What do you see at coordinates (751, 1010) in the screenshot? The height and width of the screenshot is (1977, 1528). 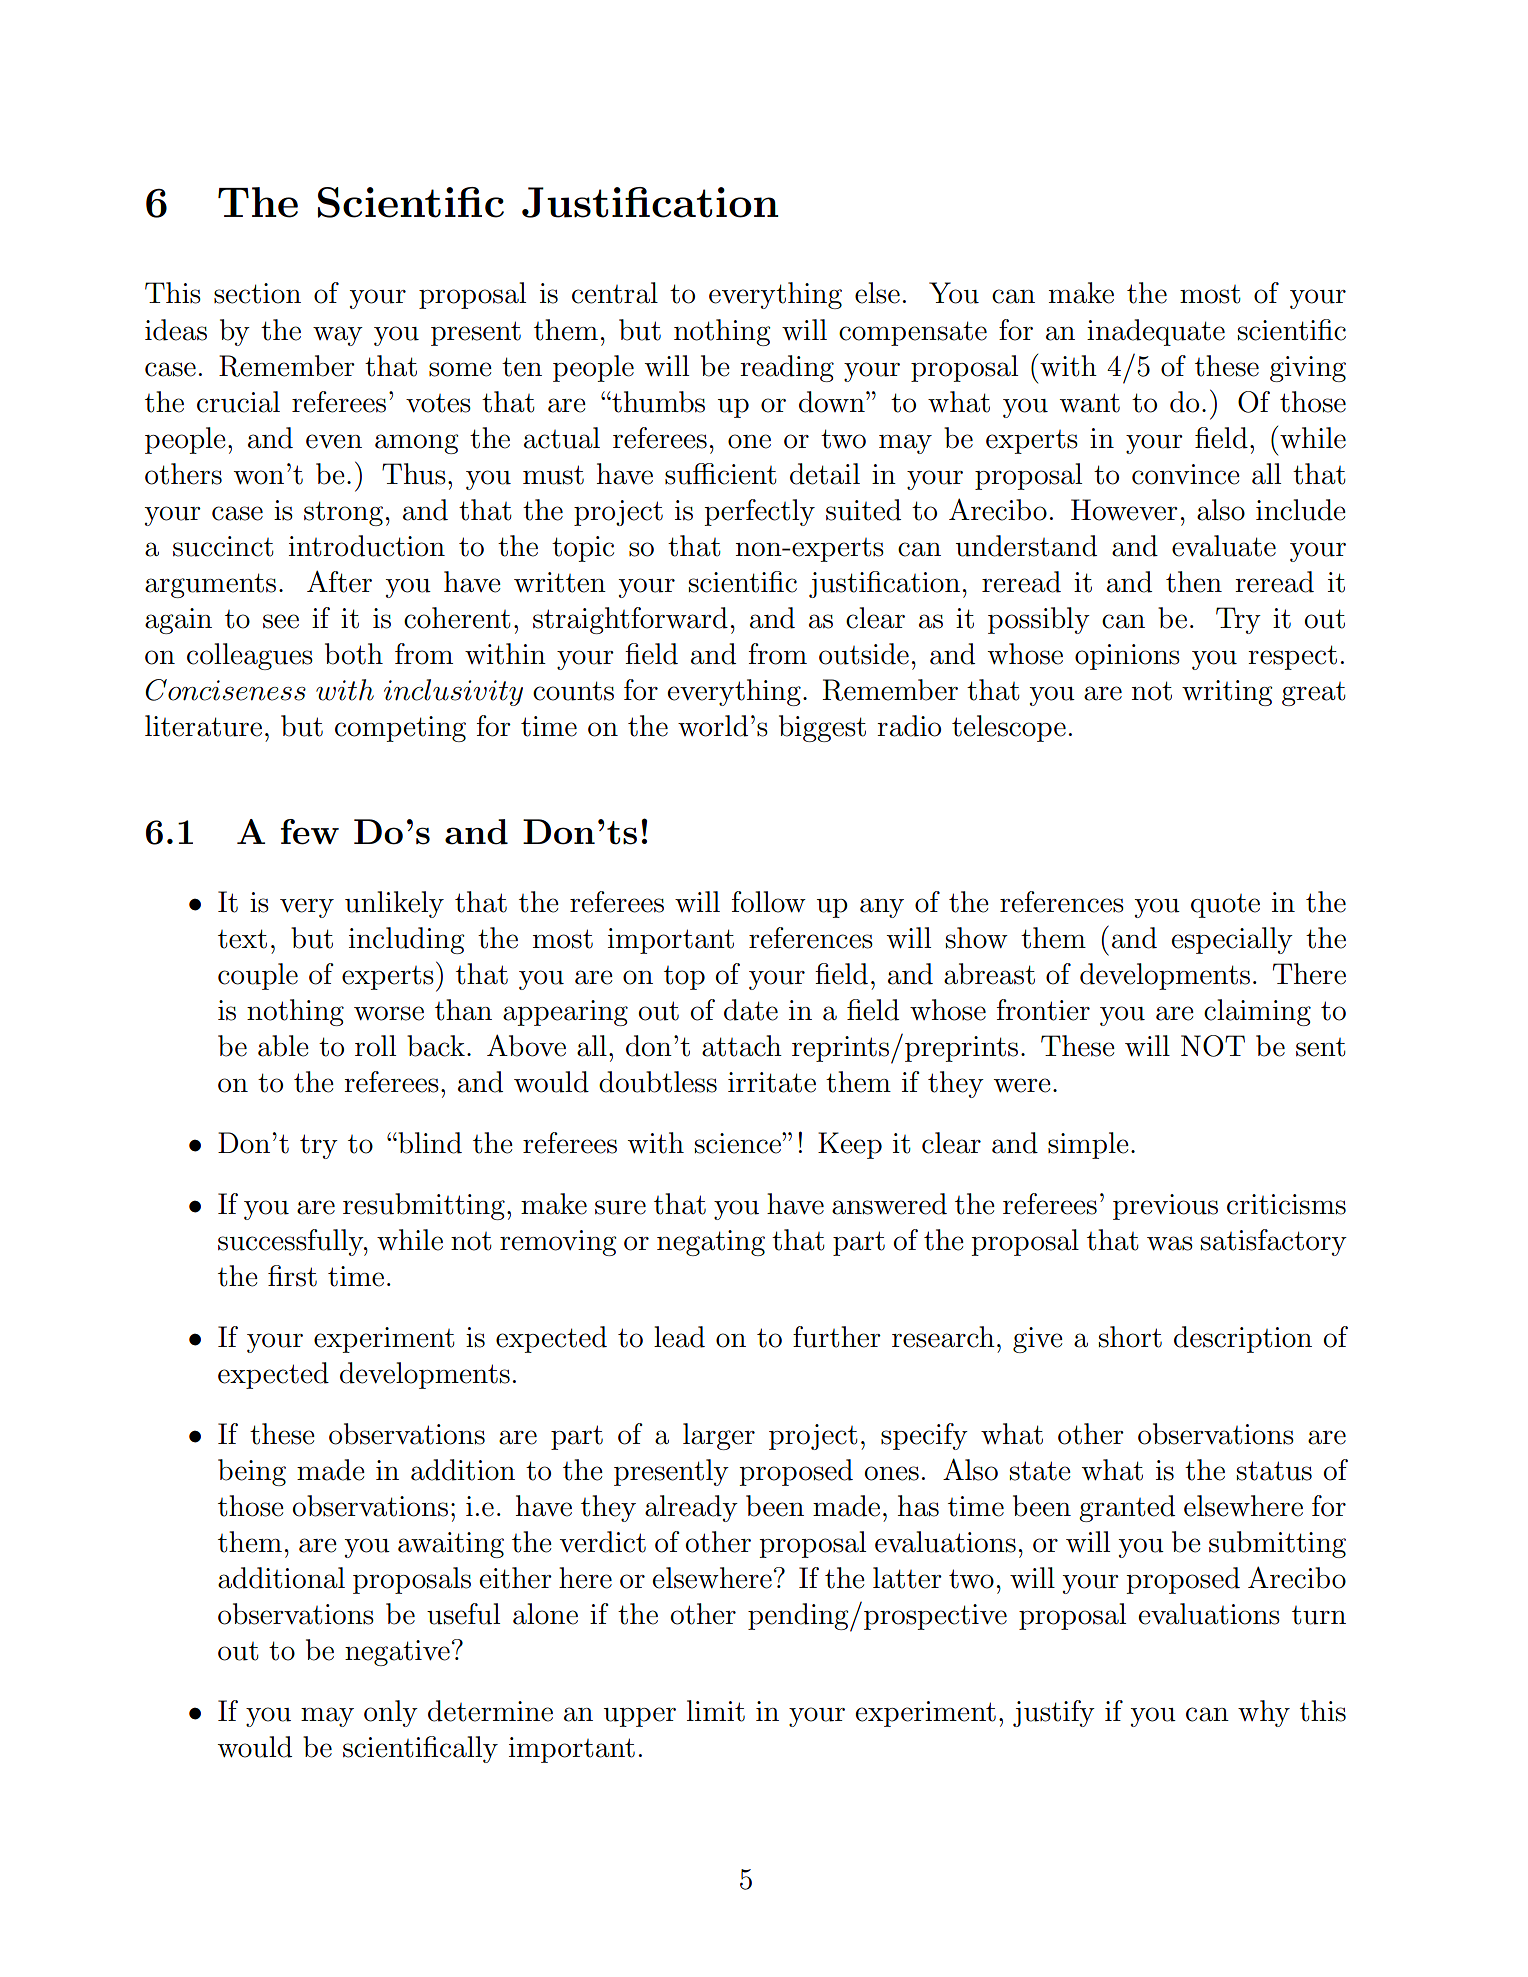 I see `date` at bounding box center [751, 1010].
